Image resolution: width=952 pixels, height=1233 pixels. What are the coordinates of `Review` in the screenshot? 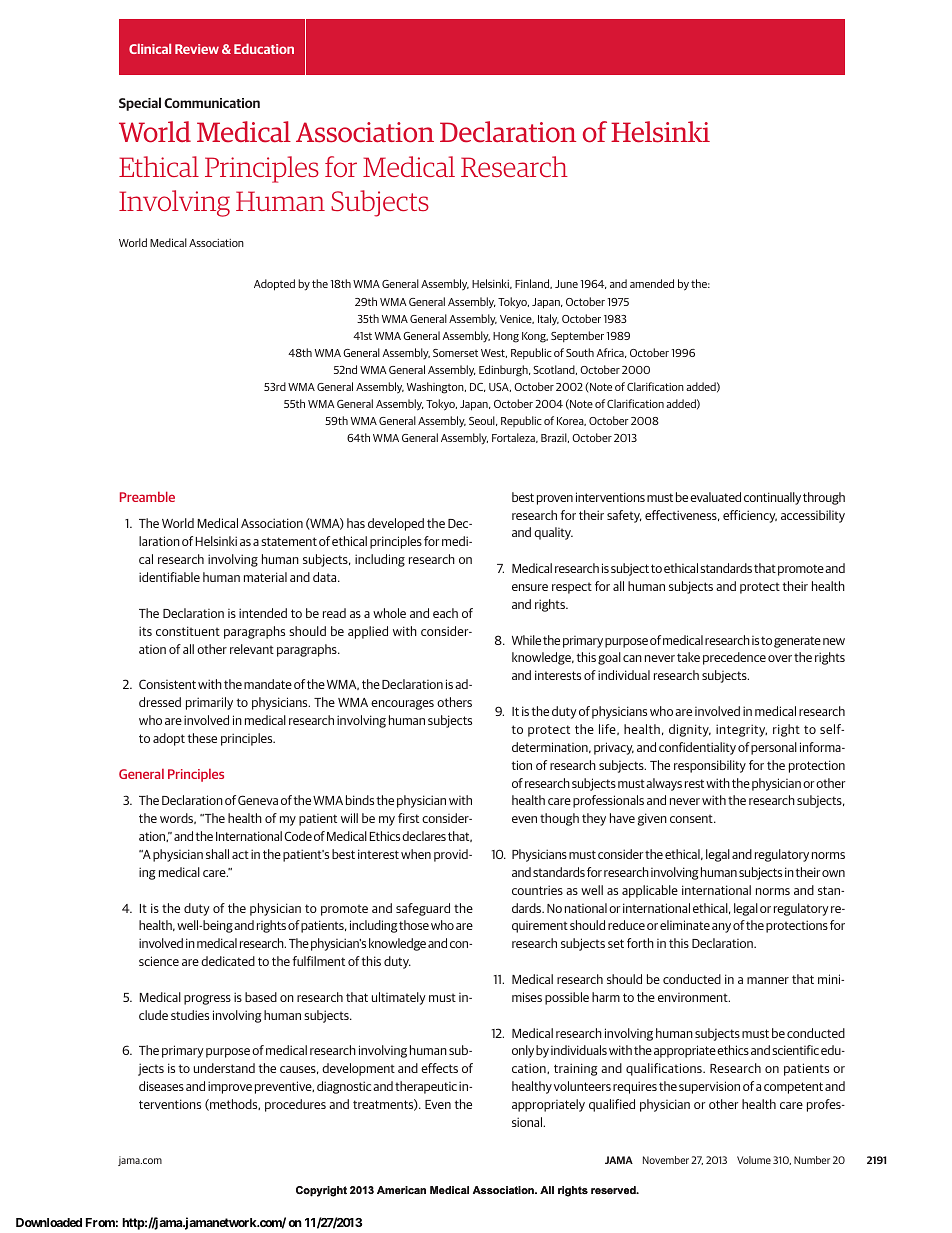 It's located at (197, 49).
